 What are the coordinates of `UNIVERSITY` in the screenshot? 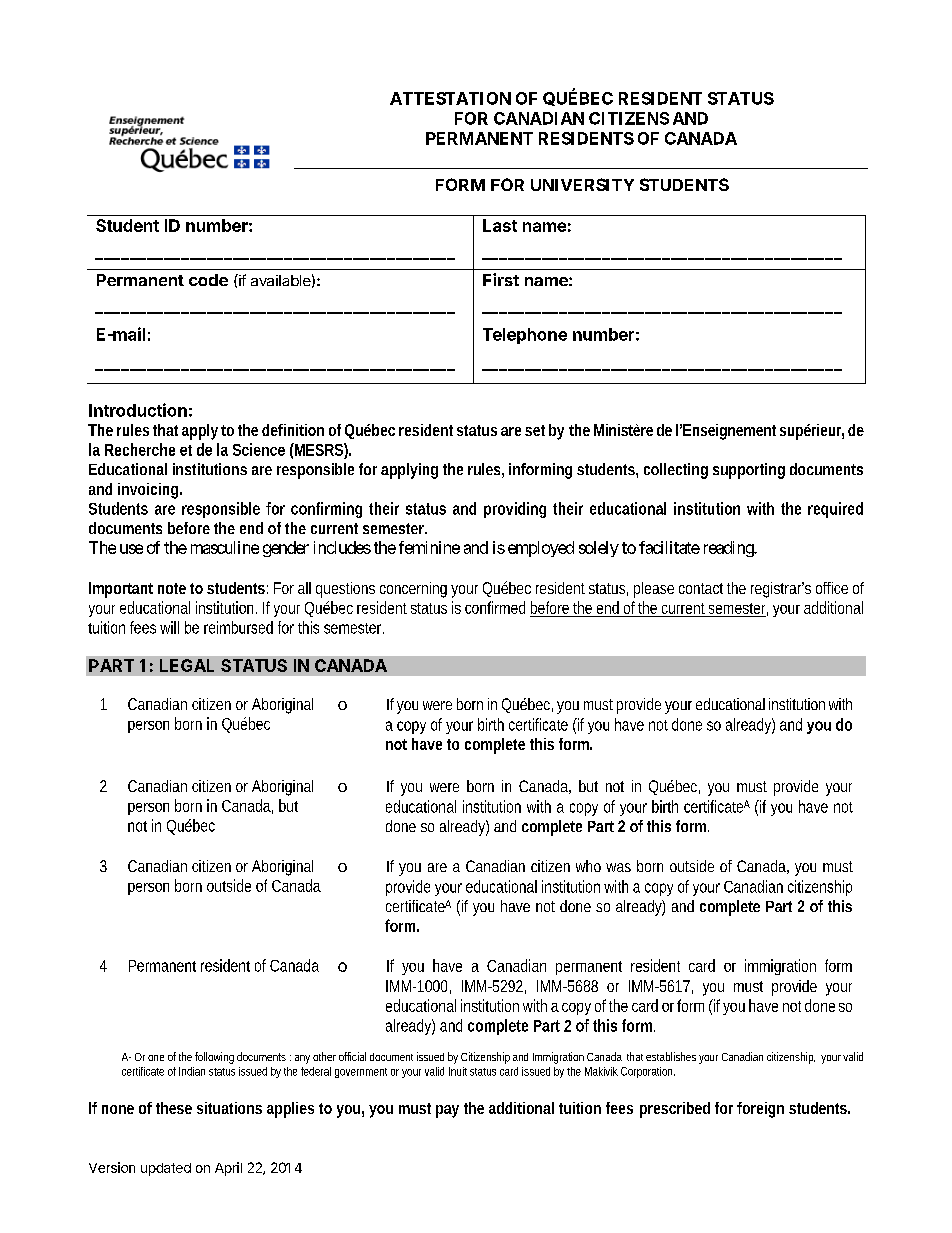 It's located at (582, 184).
